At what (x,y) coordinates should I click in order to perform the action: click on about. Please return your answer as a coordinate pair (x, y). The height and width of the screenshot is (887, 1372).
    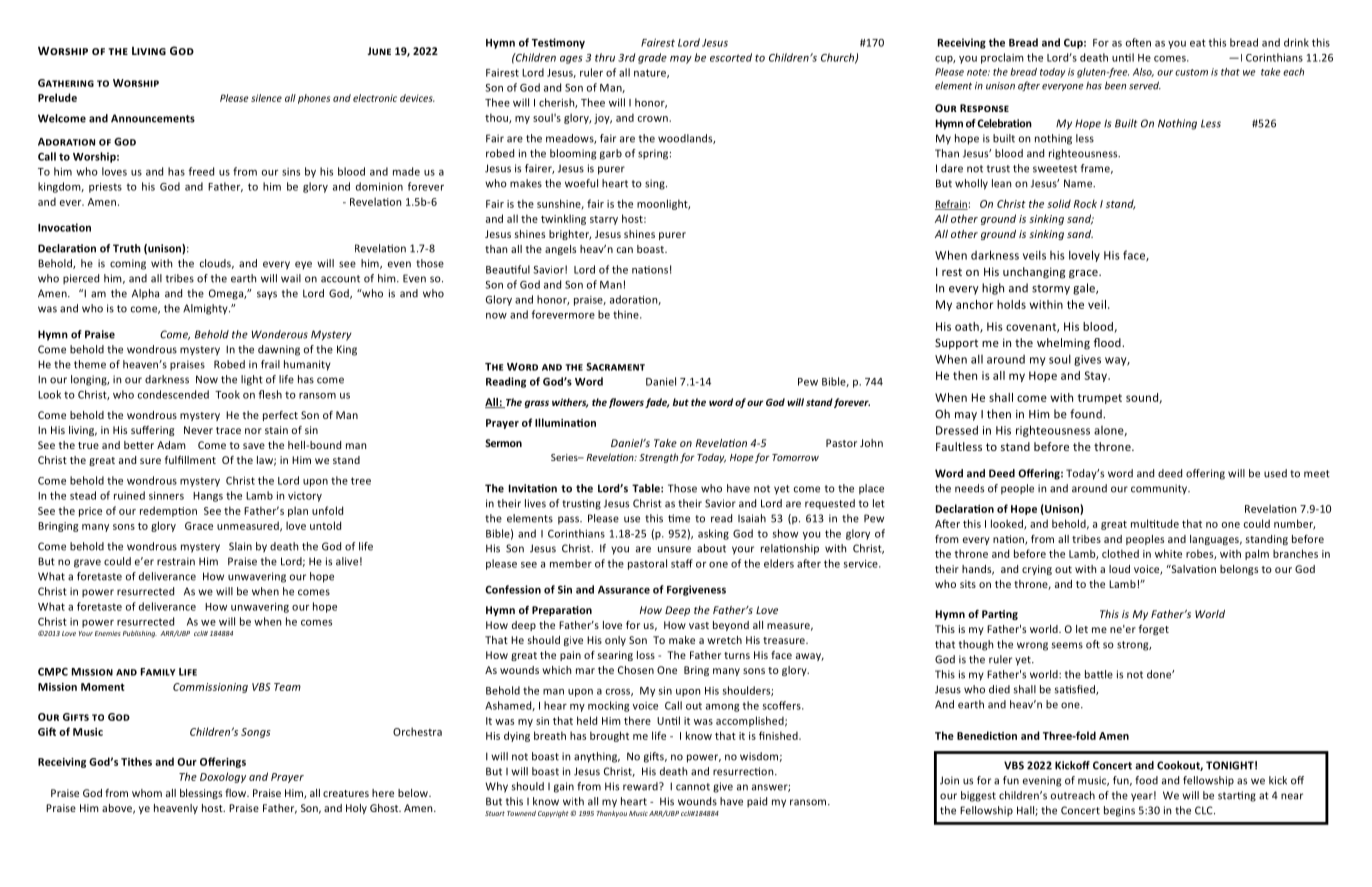
    Looking at the image, I should click on (711, 548).
